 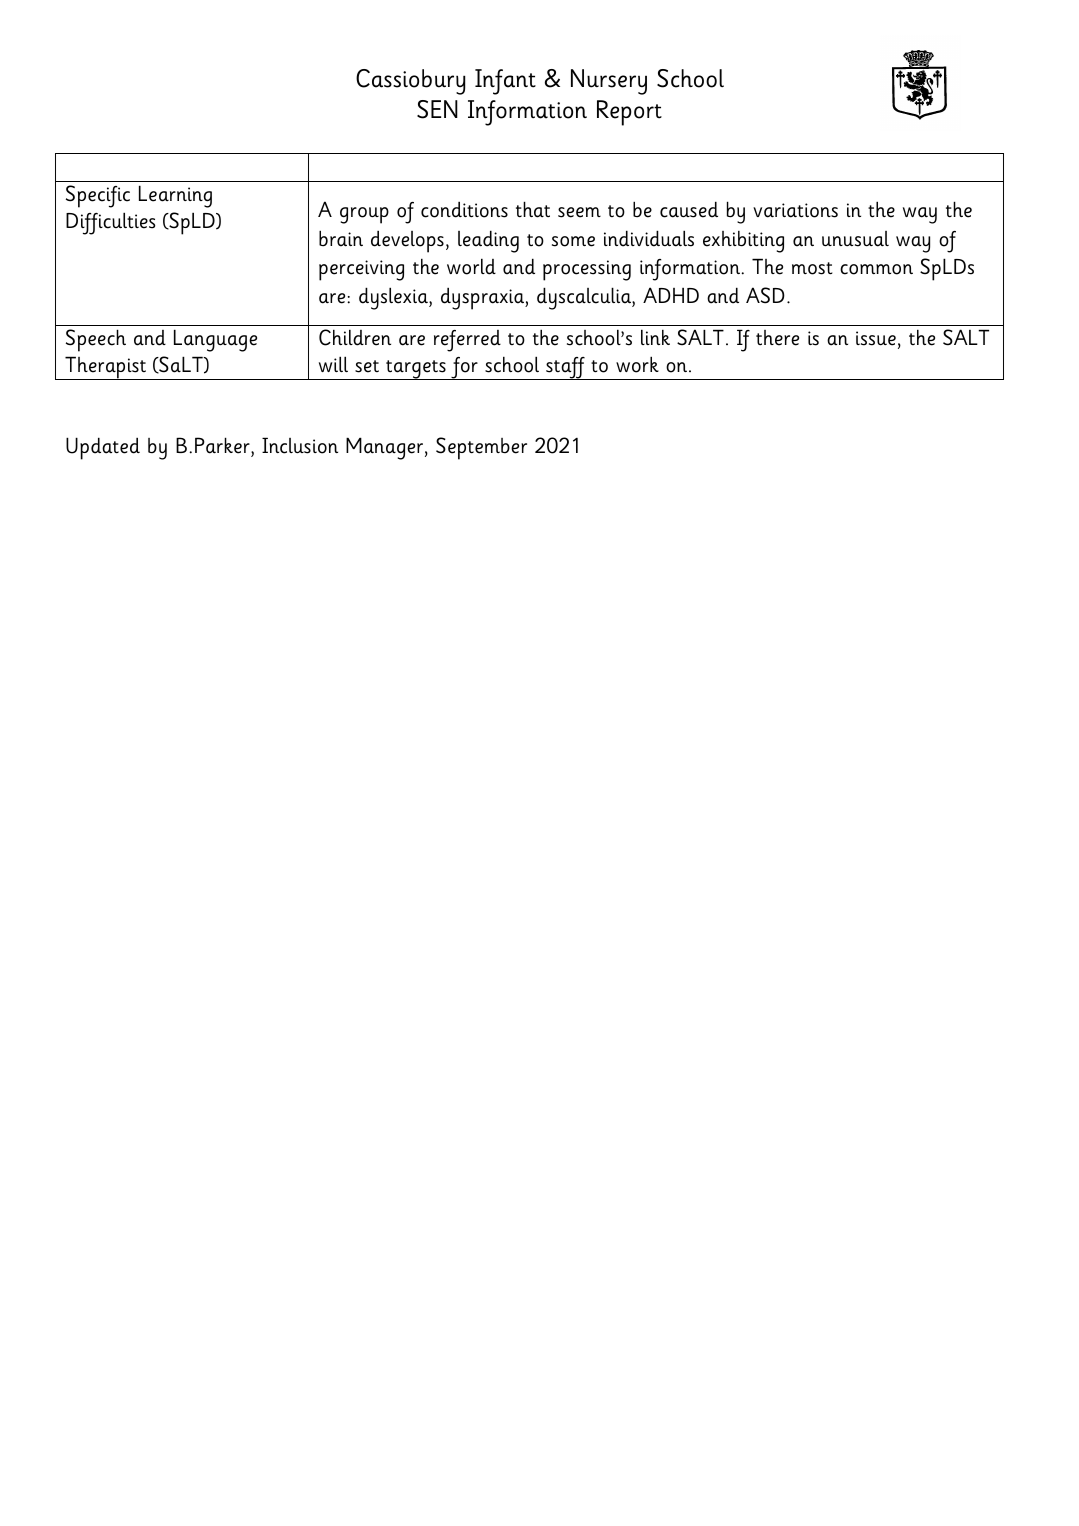 What do you see at coordinates (481, 448) in the page?
I see `September` at bounding box center [481, 448].
